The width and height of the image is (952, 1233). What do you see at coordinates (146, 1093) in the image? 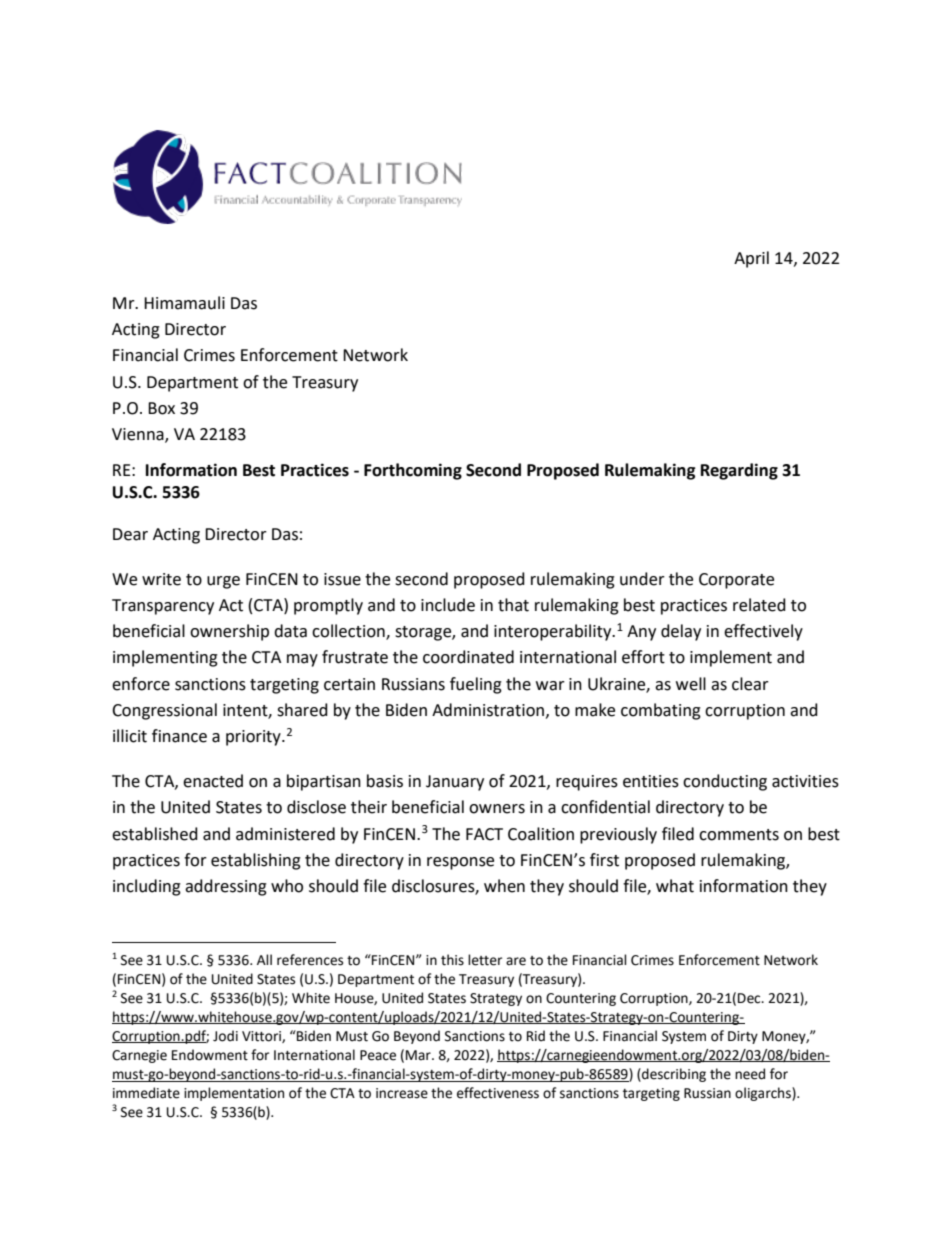
I see `immediate` at bounding box center [146, 1093].
